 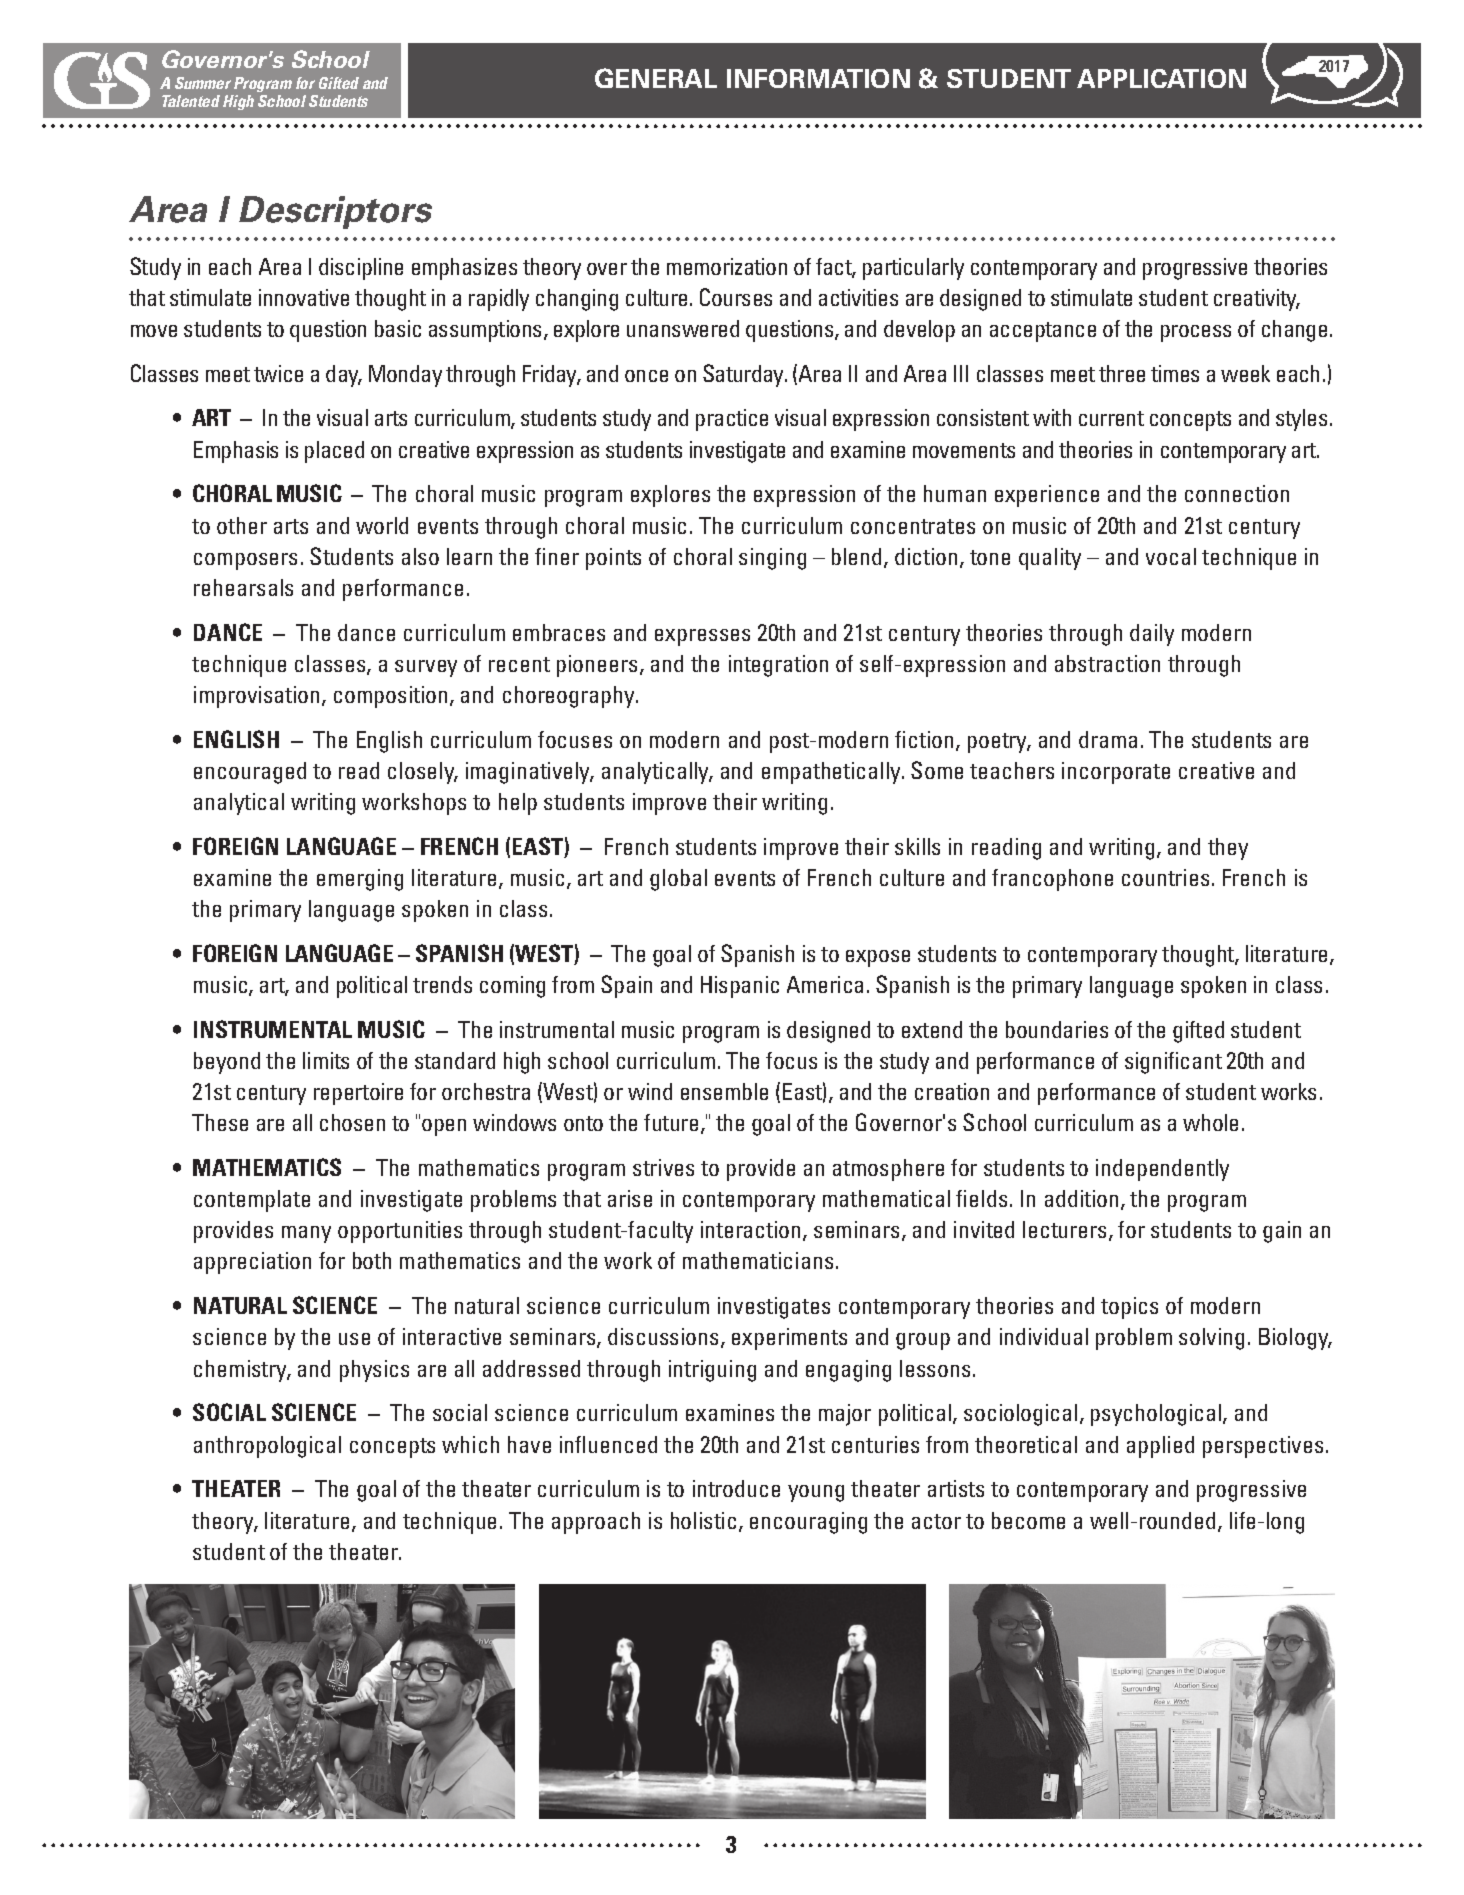 What do you see at coordinates (752, 1231) in the screenshot?
I see `interaction` at bounding box center [752, 1231].
